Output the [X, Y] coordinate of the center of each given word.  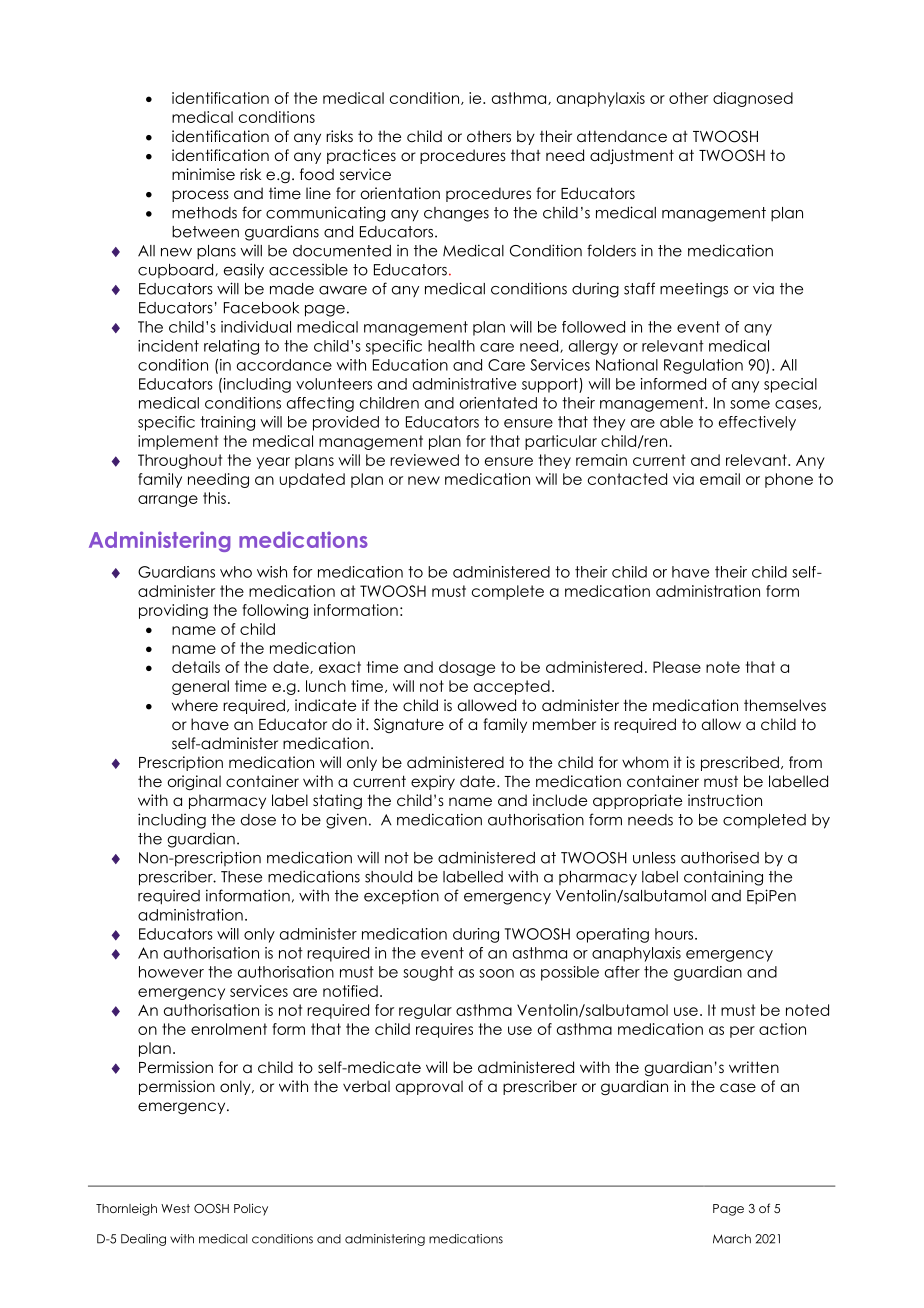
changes [456, 214]
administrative [464, 384]
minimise [203, 174]
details [196, 667]
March [732, 1239]
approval [429, 1087]
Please [677, 667]
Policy [251, 1209]
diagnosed [753, 99]
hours [675, 934]
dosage [467, 668]
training [227, 423]
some [750, 404]
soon [496, 973]
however [171, 972]
